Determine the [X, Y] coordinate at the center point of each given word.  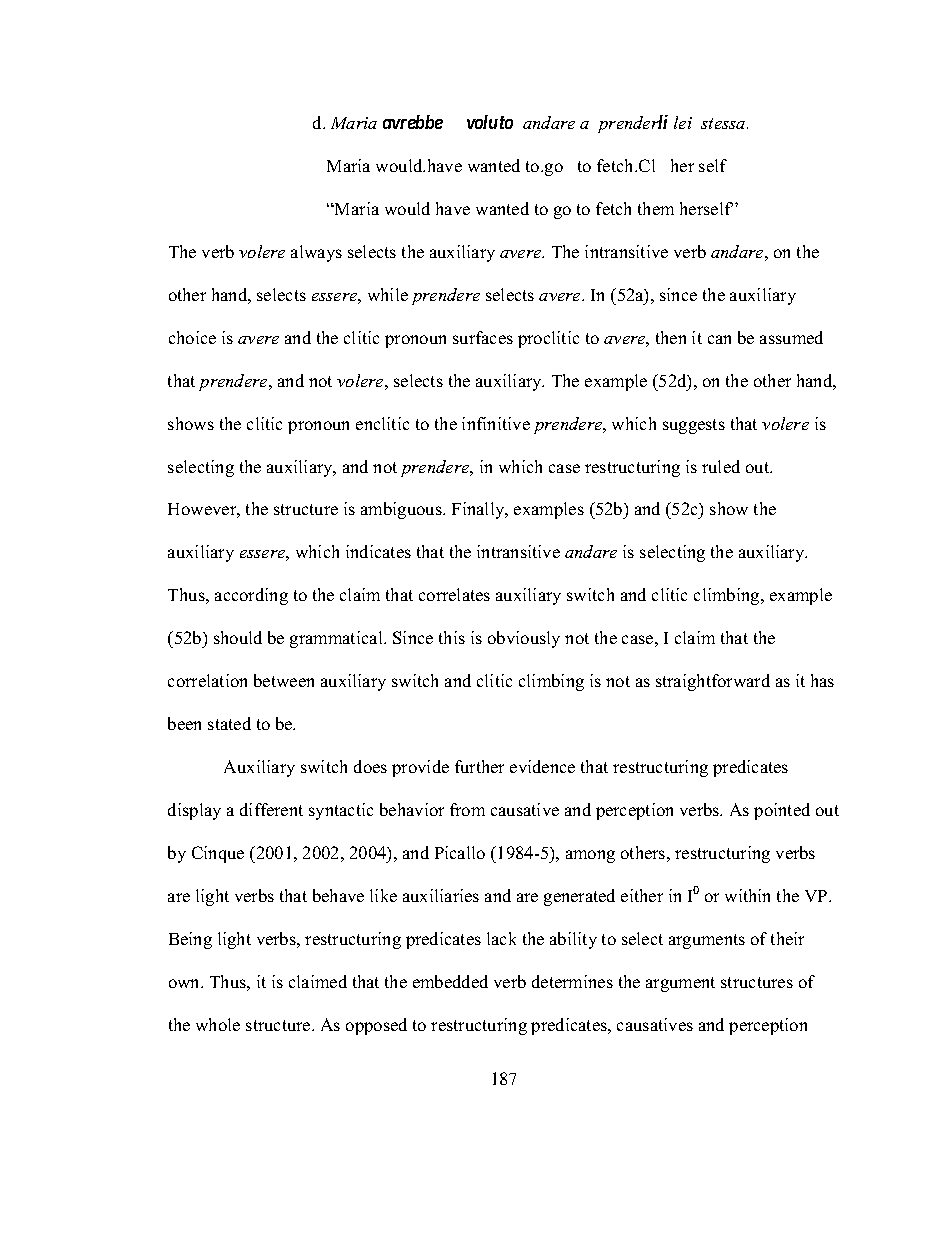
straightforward [713, 682]
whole [218, 1024]
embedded [450, 981]
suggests [694, 426]
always [316, 253]
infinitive [496, 423]
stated [229, 723]
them [656, 208]
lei [683, 122]
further [479, 766]
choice [192, 337]
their [787, 938]
